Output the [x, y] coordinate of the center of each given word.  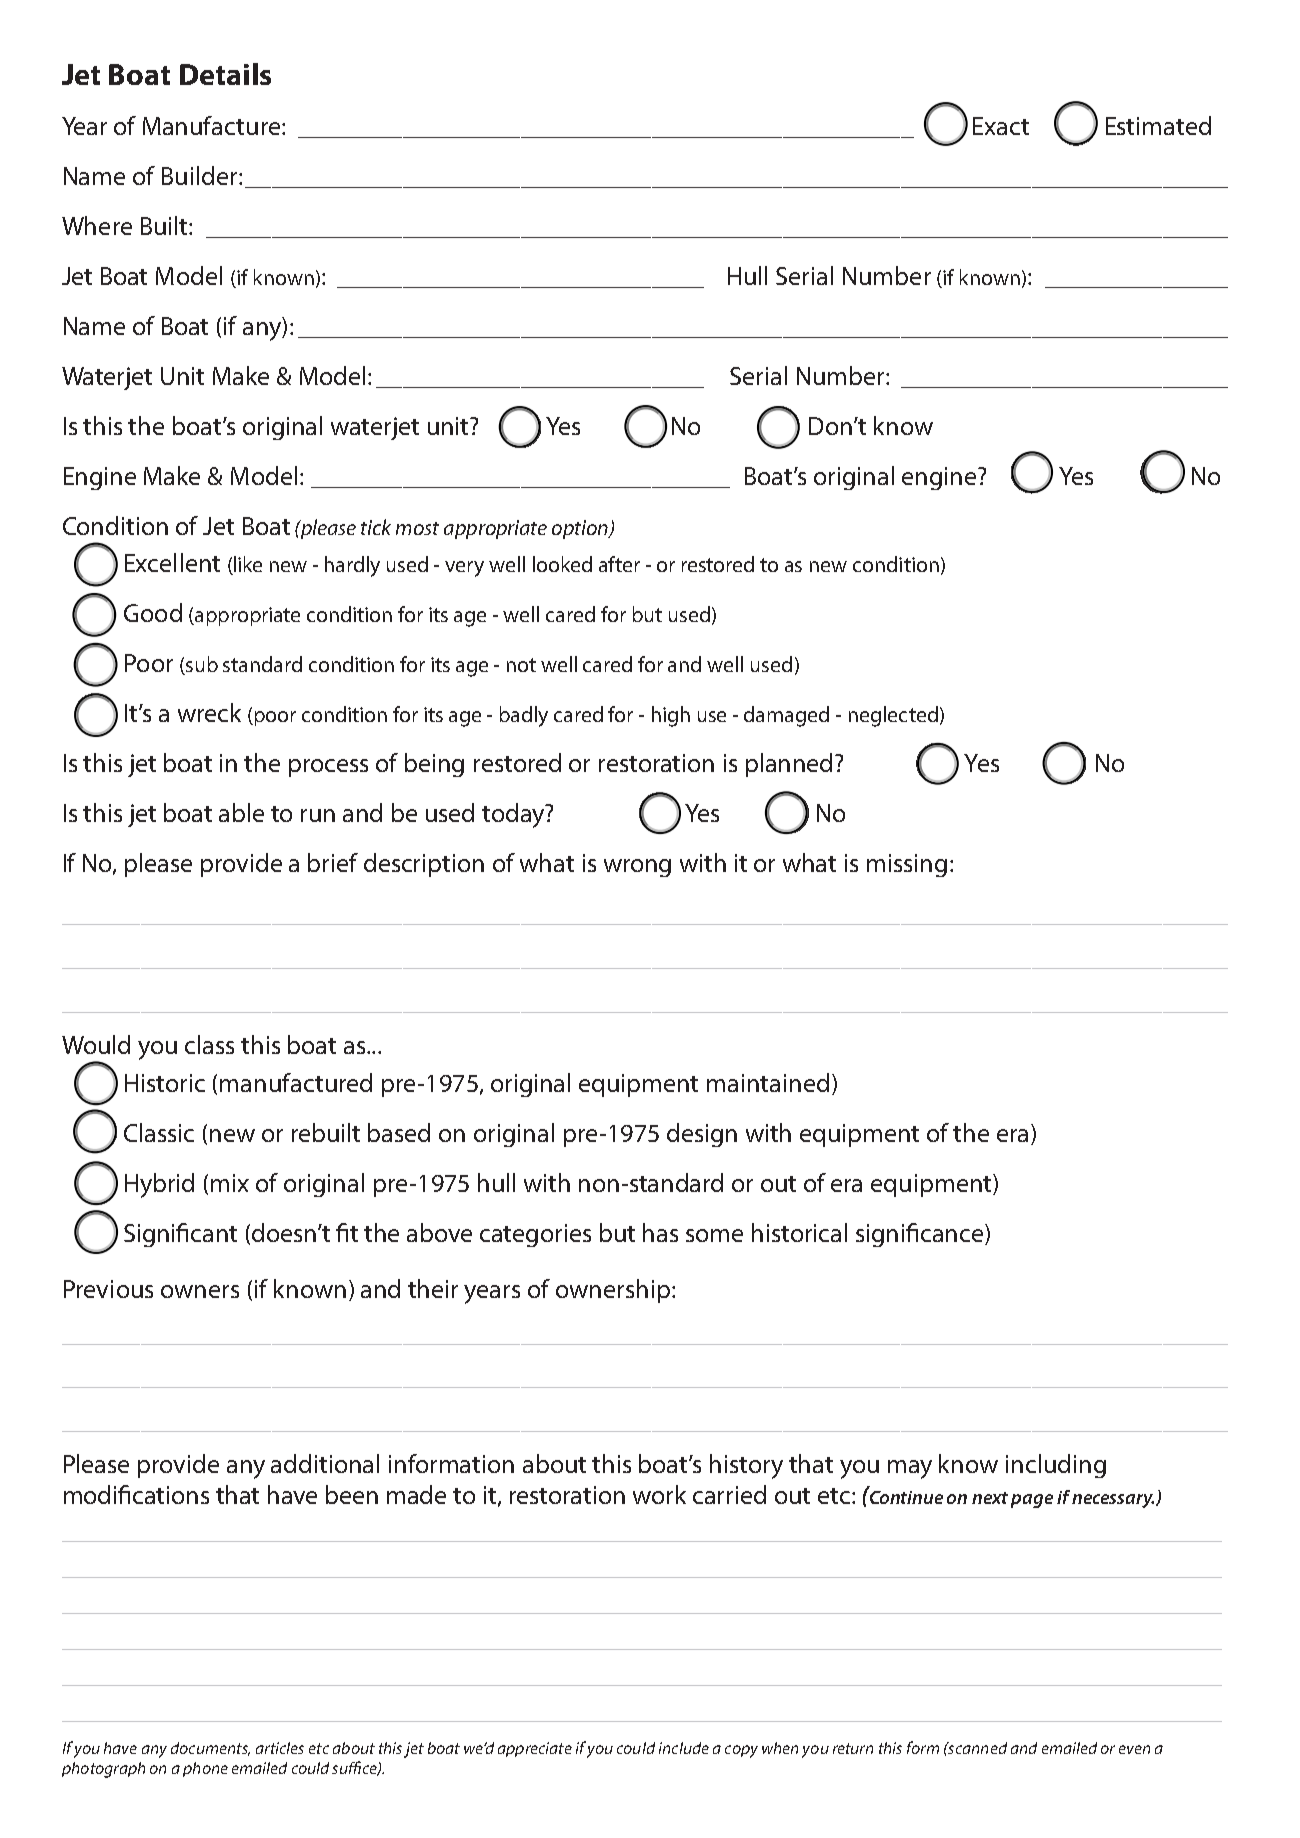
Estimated [1158, 125]
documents [210, 1749]
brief [333, 862]
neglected [893, 716]
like [247, 565]
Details [225, 74]
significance [921, 1235]
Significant [180, 1235]
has [660, 1232]
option [581, 529]
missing [907, 865]
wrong [637, 868]
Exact [1001, 126]
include [684, 1748]
